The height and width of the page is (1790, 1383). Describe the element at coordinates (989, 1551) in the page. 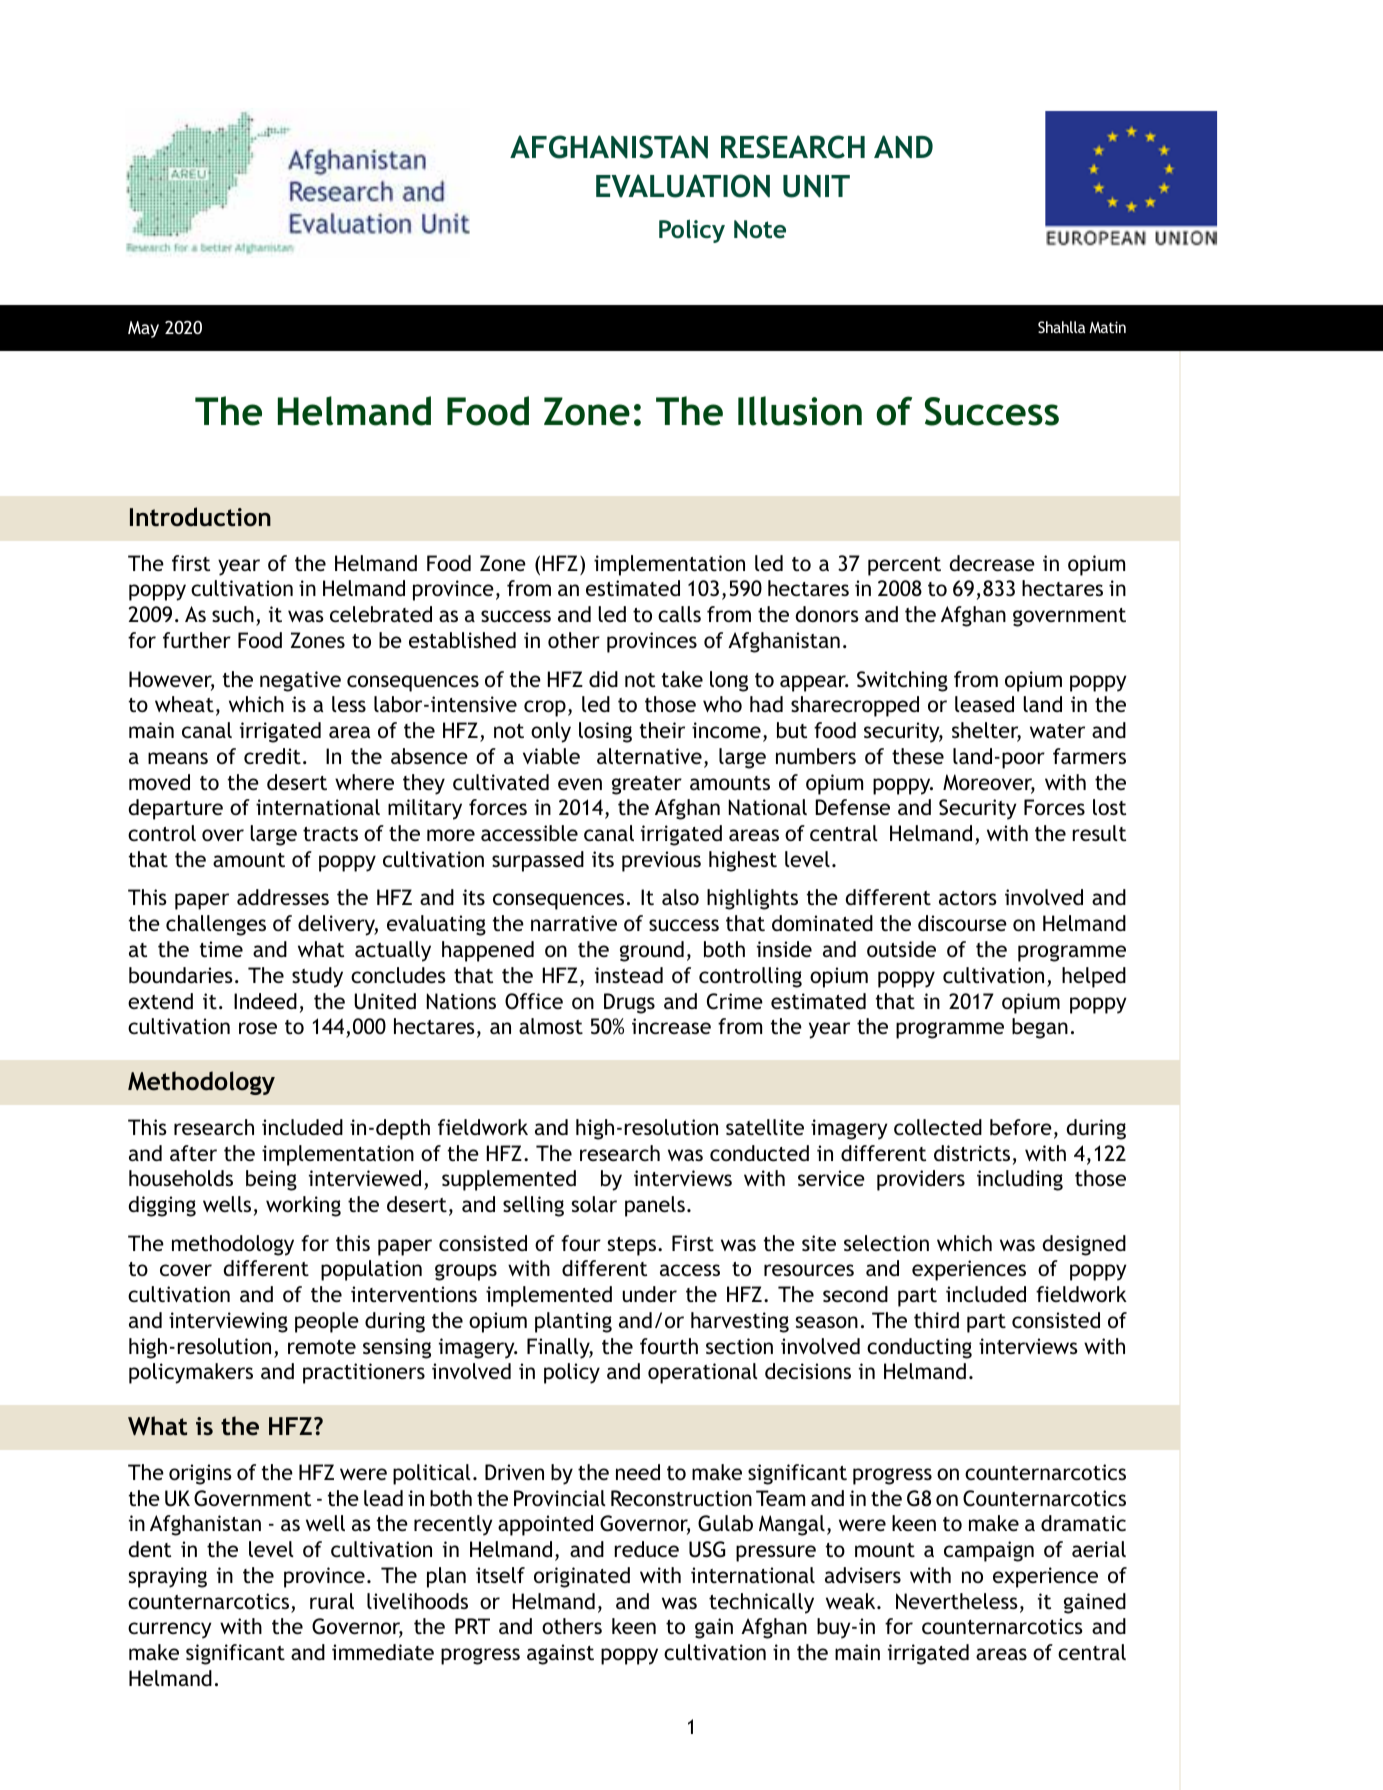

I see `campaign` at that location.
